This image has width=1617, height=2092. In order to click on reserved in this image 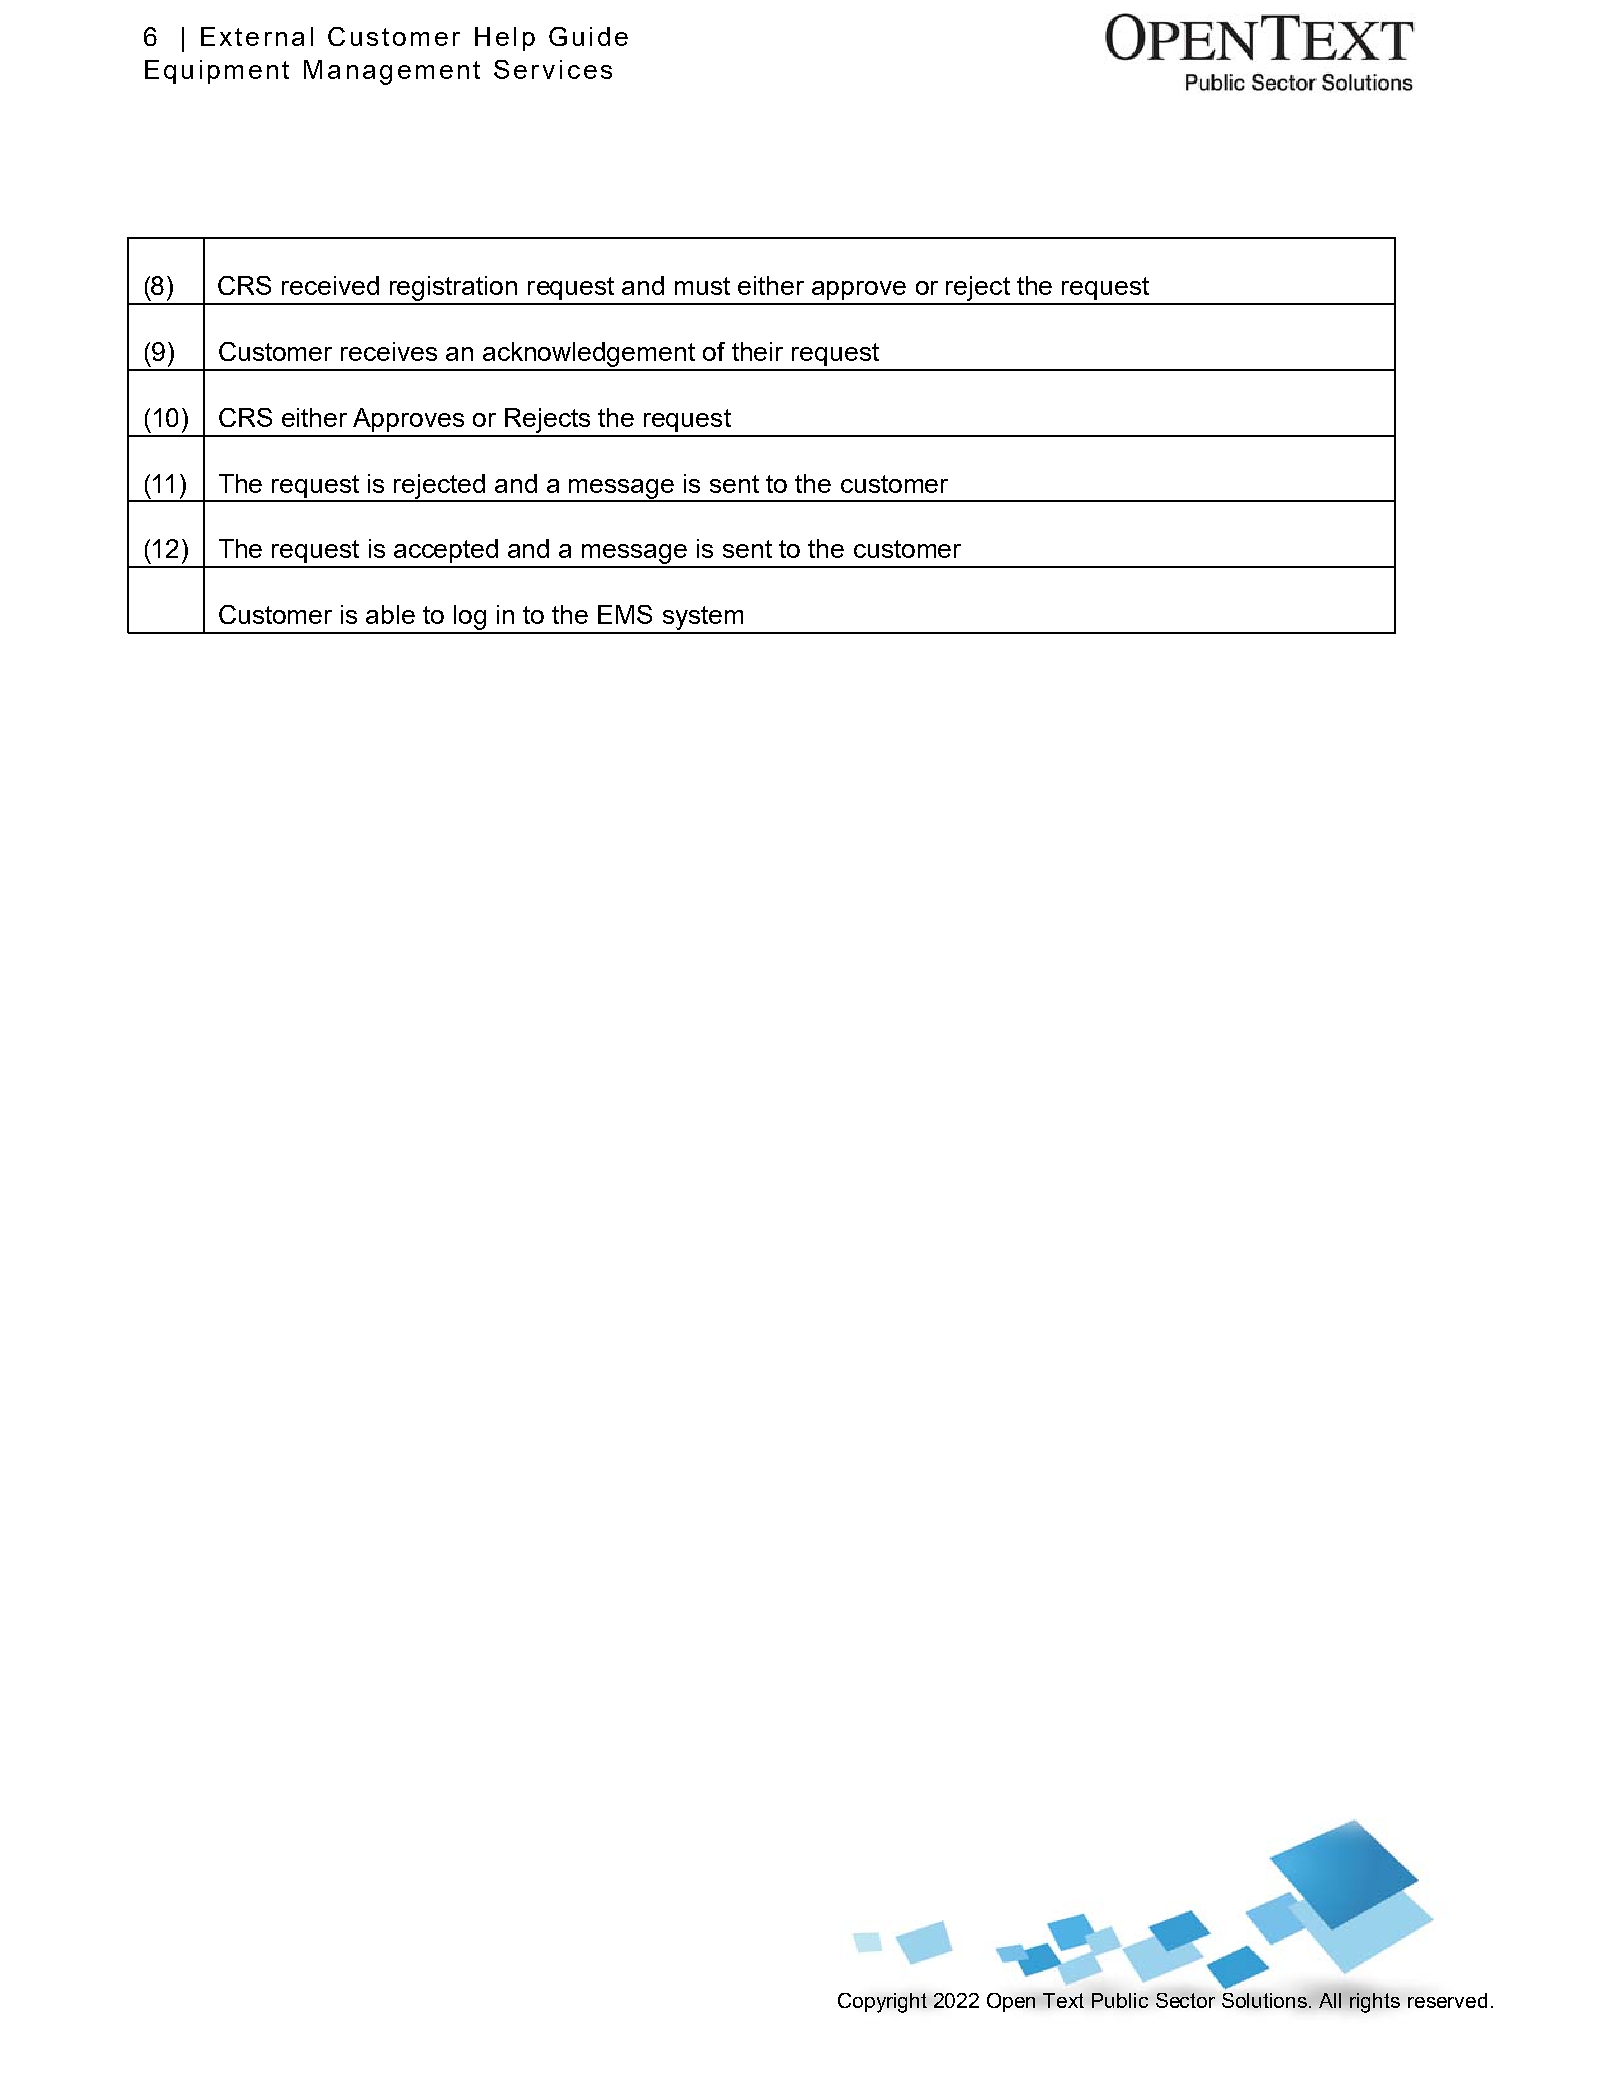, I will do `click(1447, 2000)`.
